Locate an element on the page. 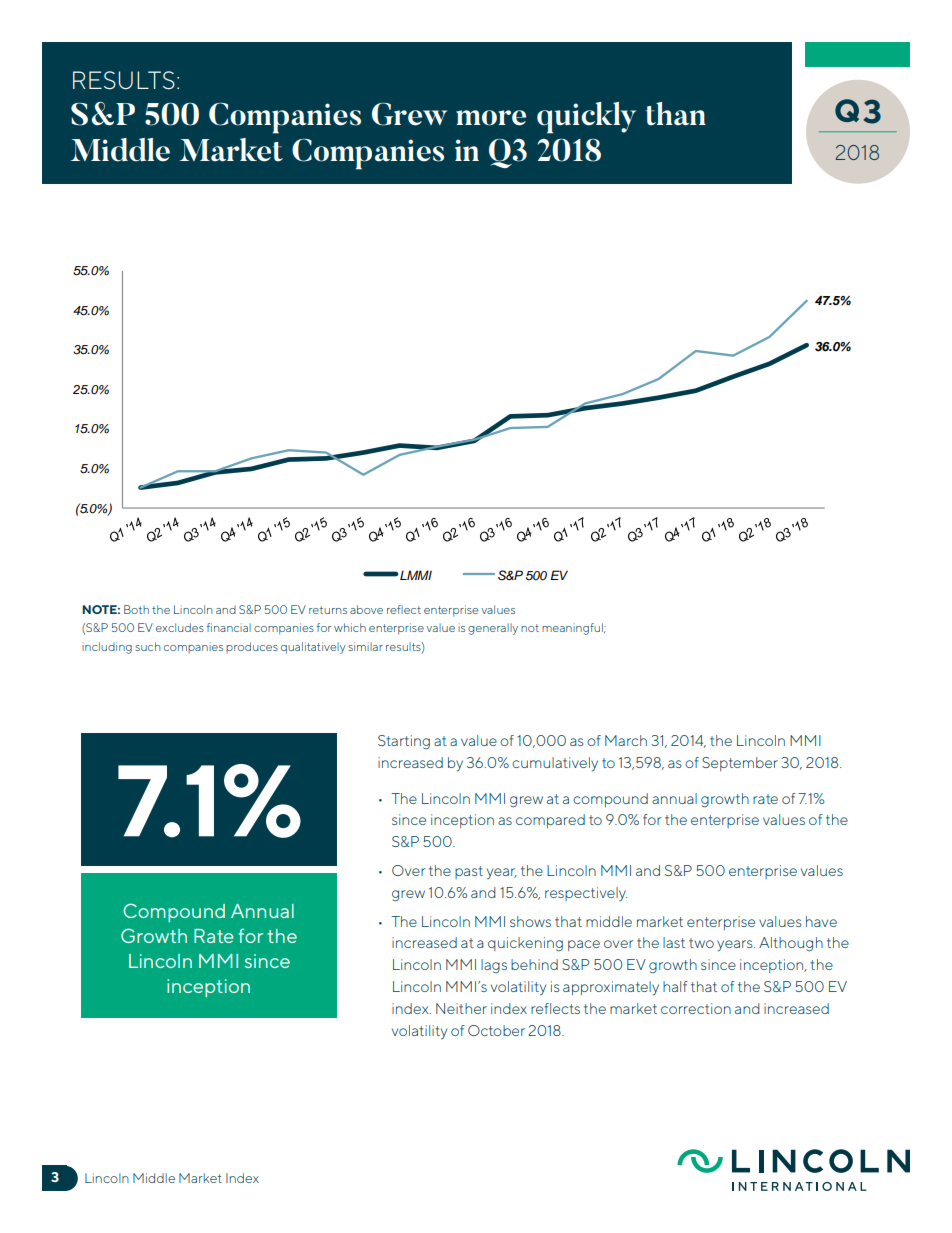  March is located at coordinates (626, 740).
